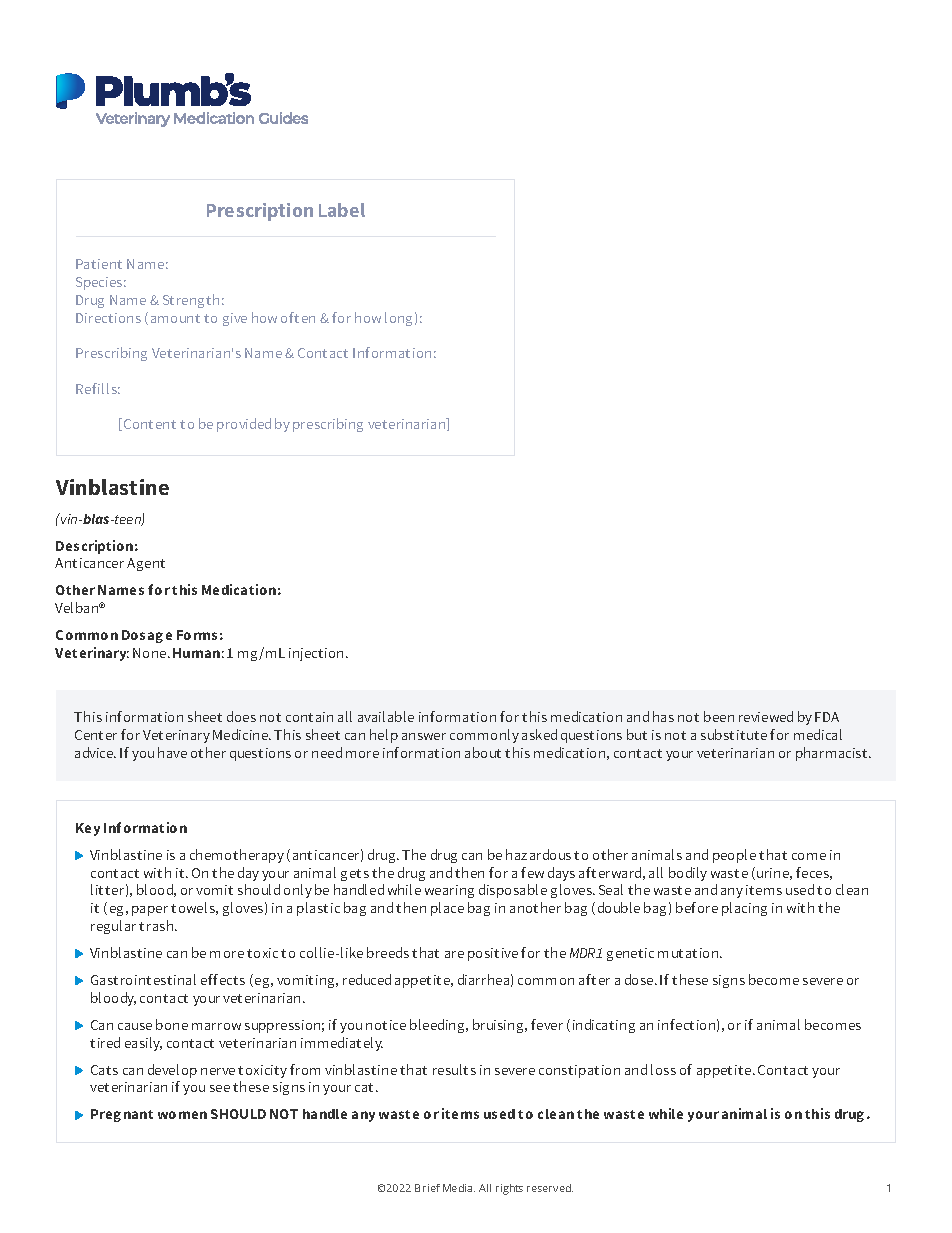 This screenshot has height=1233, width=952. What do you see at coordinates (734, 734) in the screenshot?
I see `substitute` at bounding box center [734, 734].
